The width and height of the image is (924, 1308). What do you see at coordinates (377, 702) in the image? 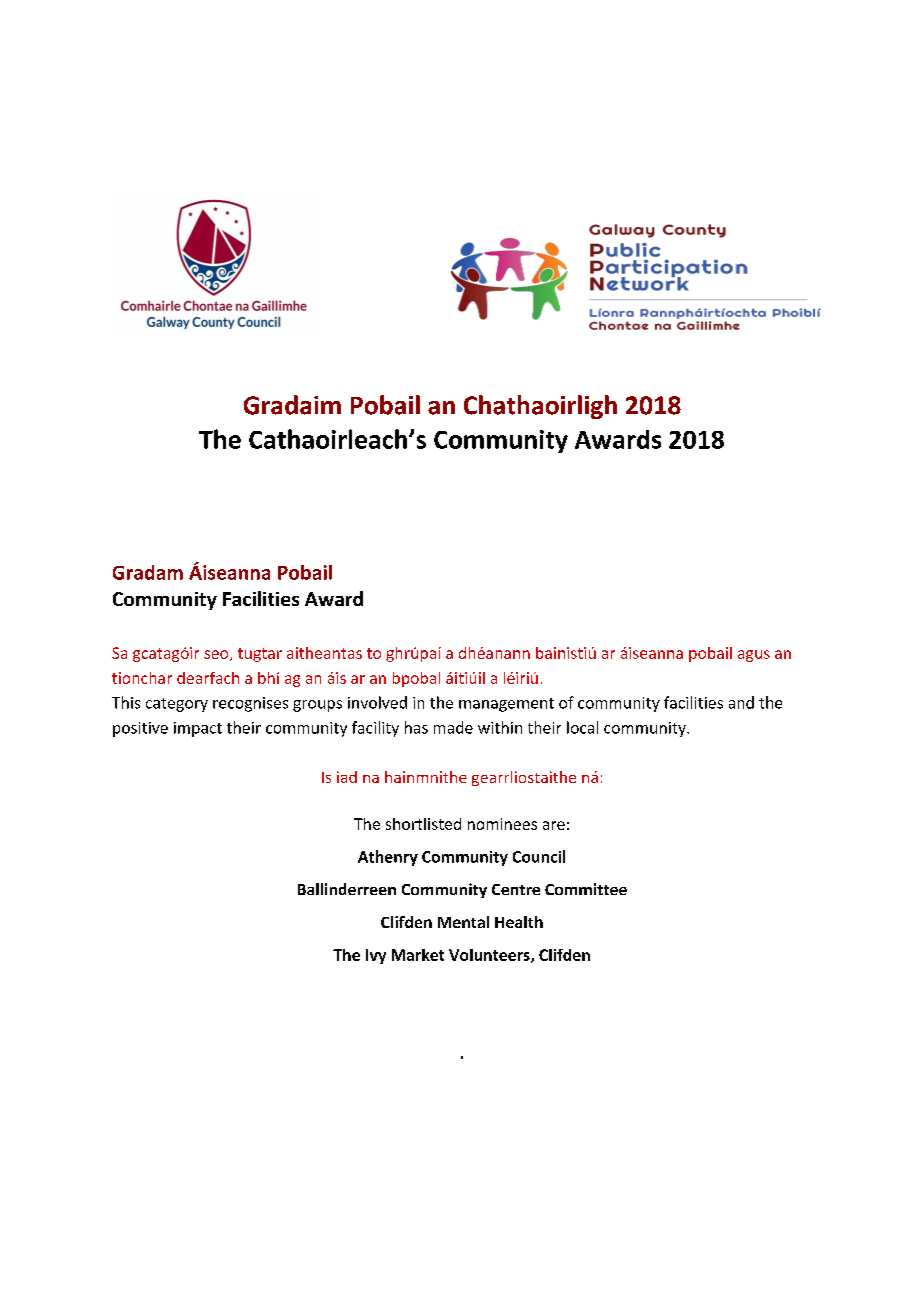
I see `involved` at bounding box center [377, 702].
